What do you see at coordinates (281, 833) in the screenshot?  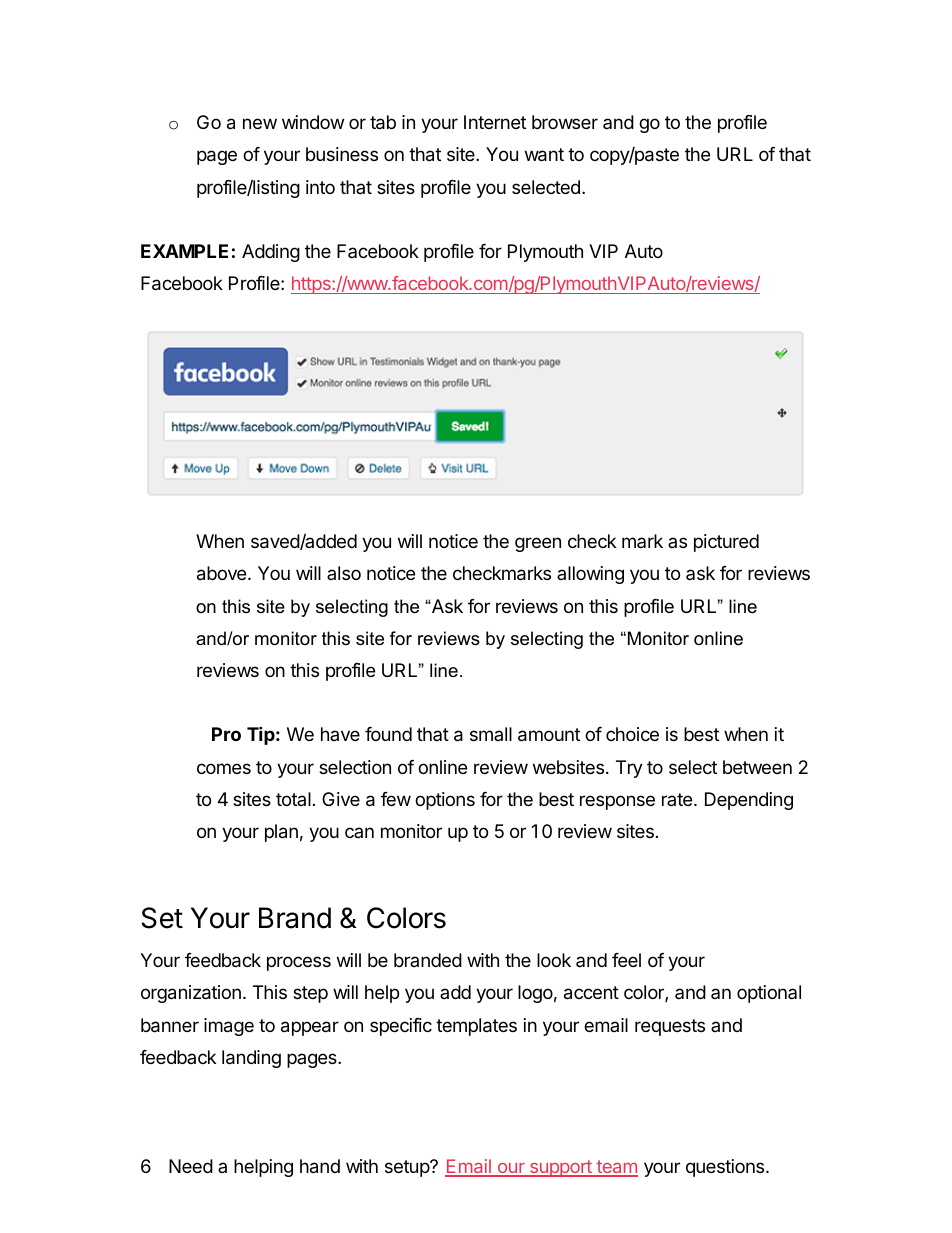 I see `plan` at bounding box center [281, 833].
